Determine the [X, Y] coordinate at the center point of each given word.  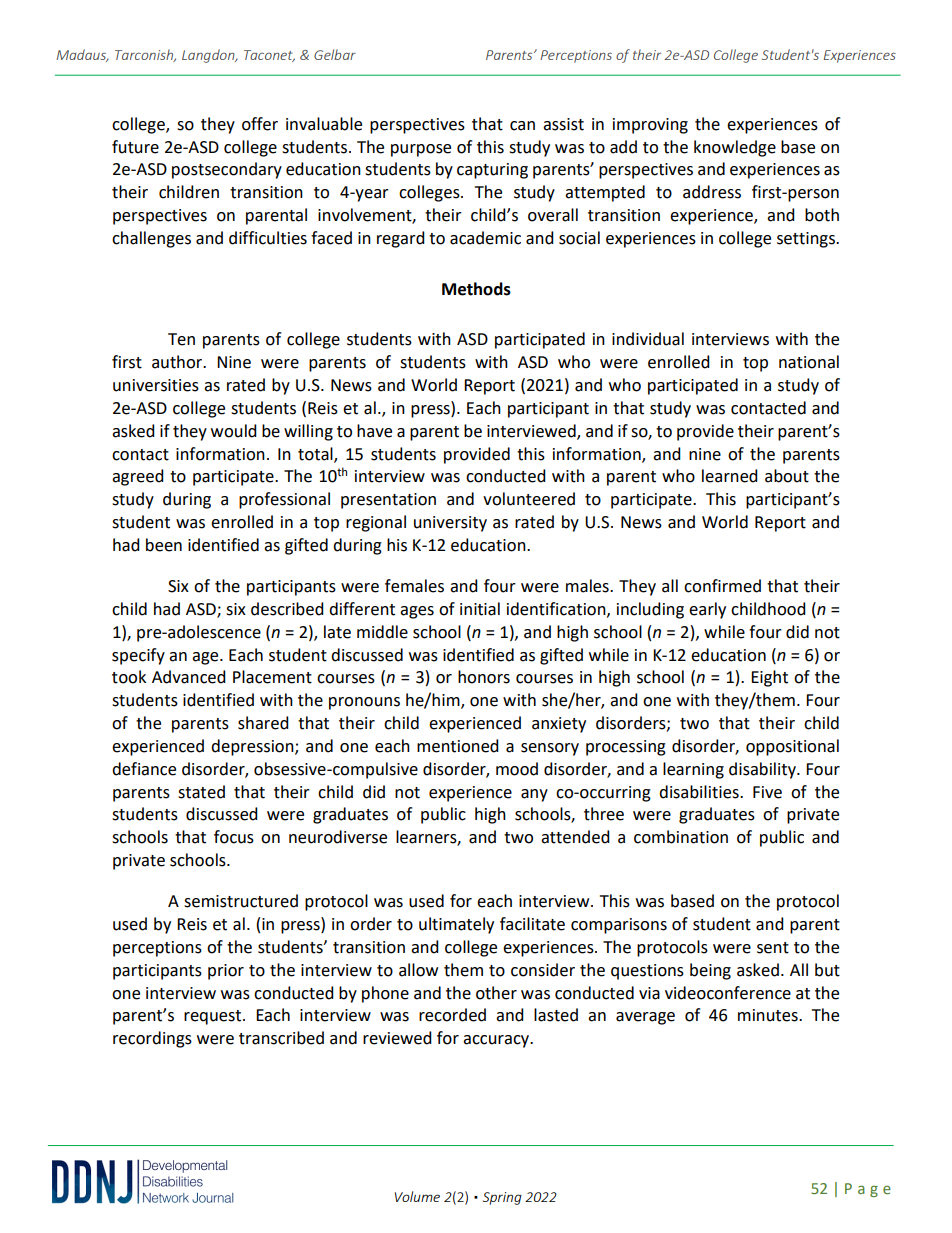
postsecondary [227, 170]
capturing [492, 171]
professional [284, 500]
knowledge [735, 148]
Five [767, 792]
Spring [502, 1198]
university [450, 524]
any [534, 795]
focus [234, 837]
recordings [152, 1039]
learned [730, 476]
